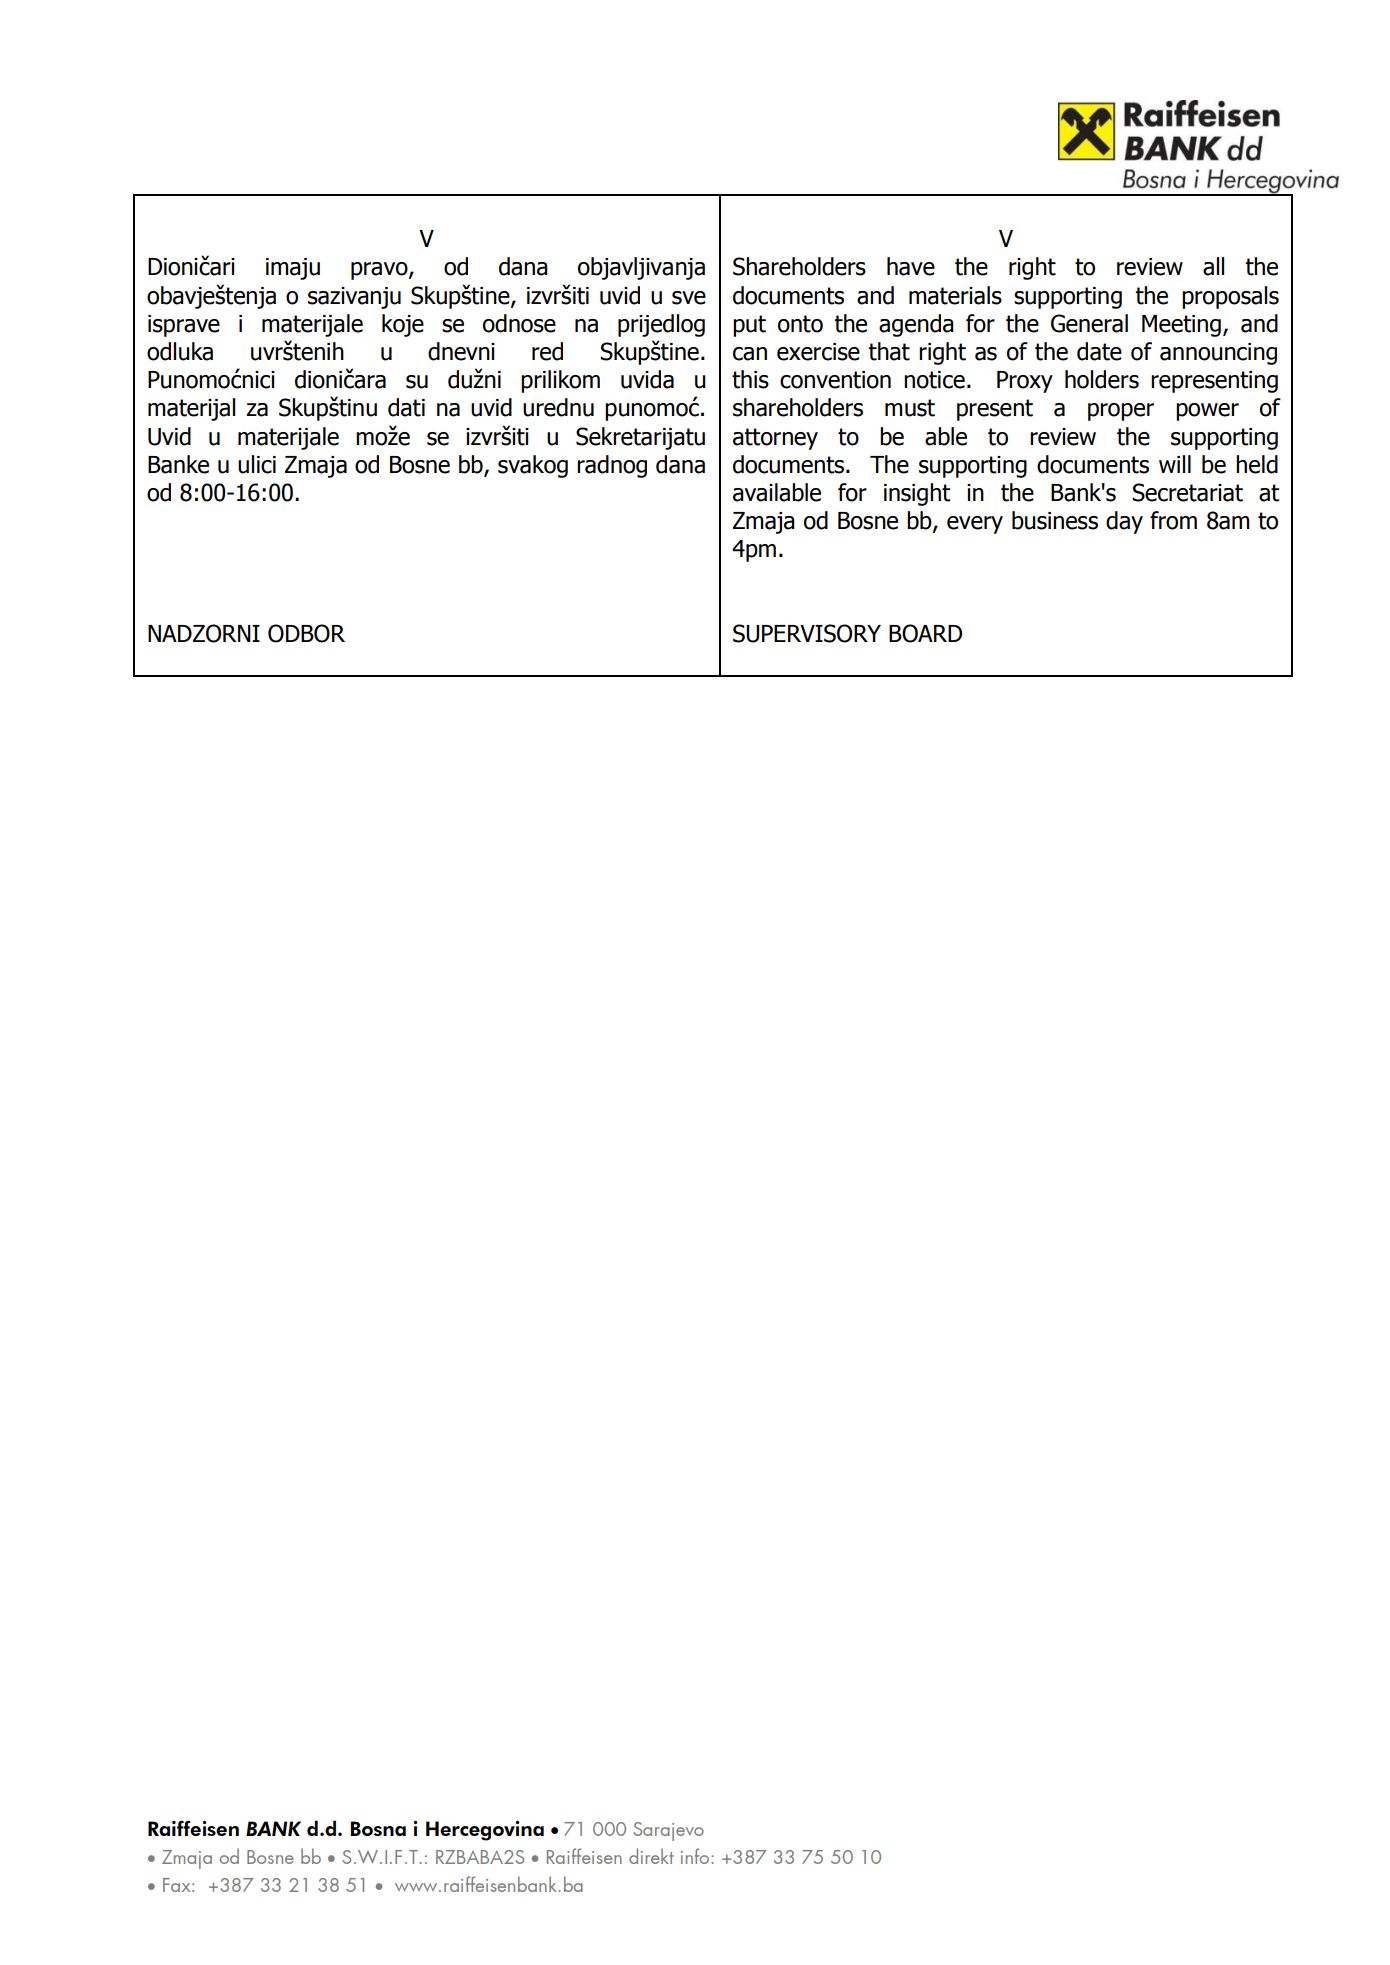  What do you see at coordinates (1055, 520) in the screenshot?
I see `business` at bounding box center [1055, 520].
